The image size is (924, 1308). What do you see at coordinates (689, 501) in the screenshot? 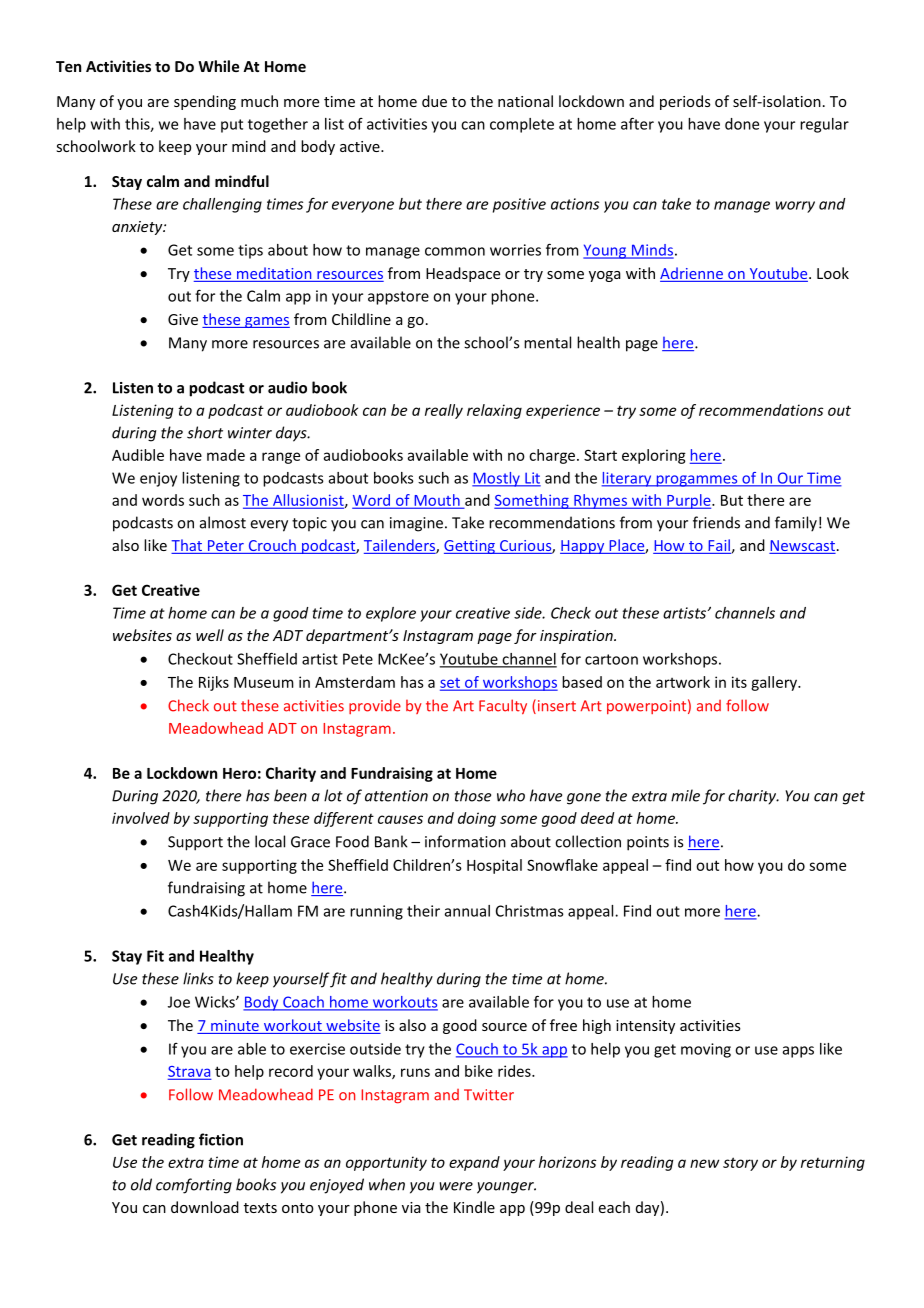
I see `Purple` at bounding box center [689, 501].
